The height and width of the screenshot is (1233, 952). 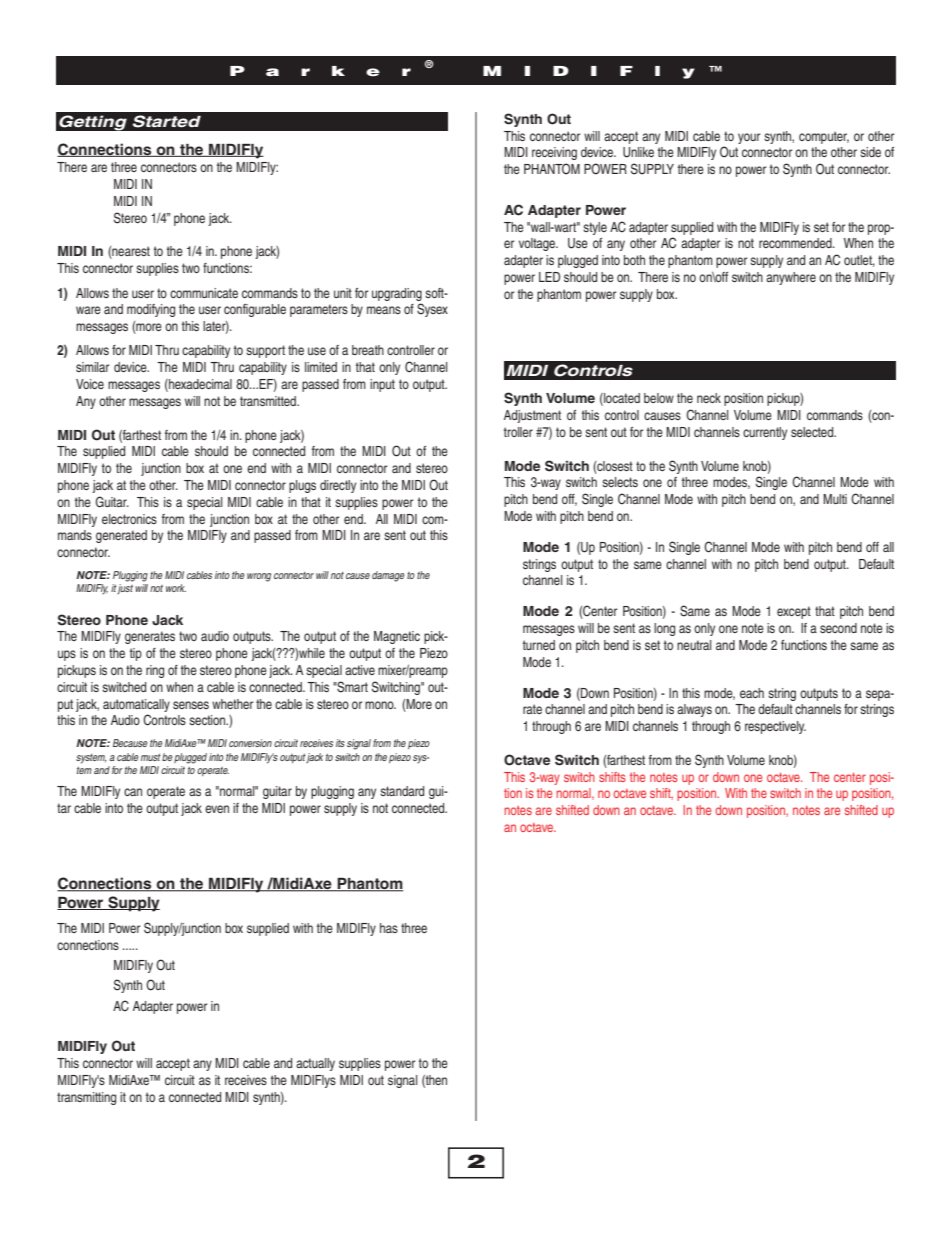 What do you see at coordinates (749, 138) in the screenshot?
I see `your` at bounding box center [749, 138].
